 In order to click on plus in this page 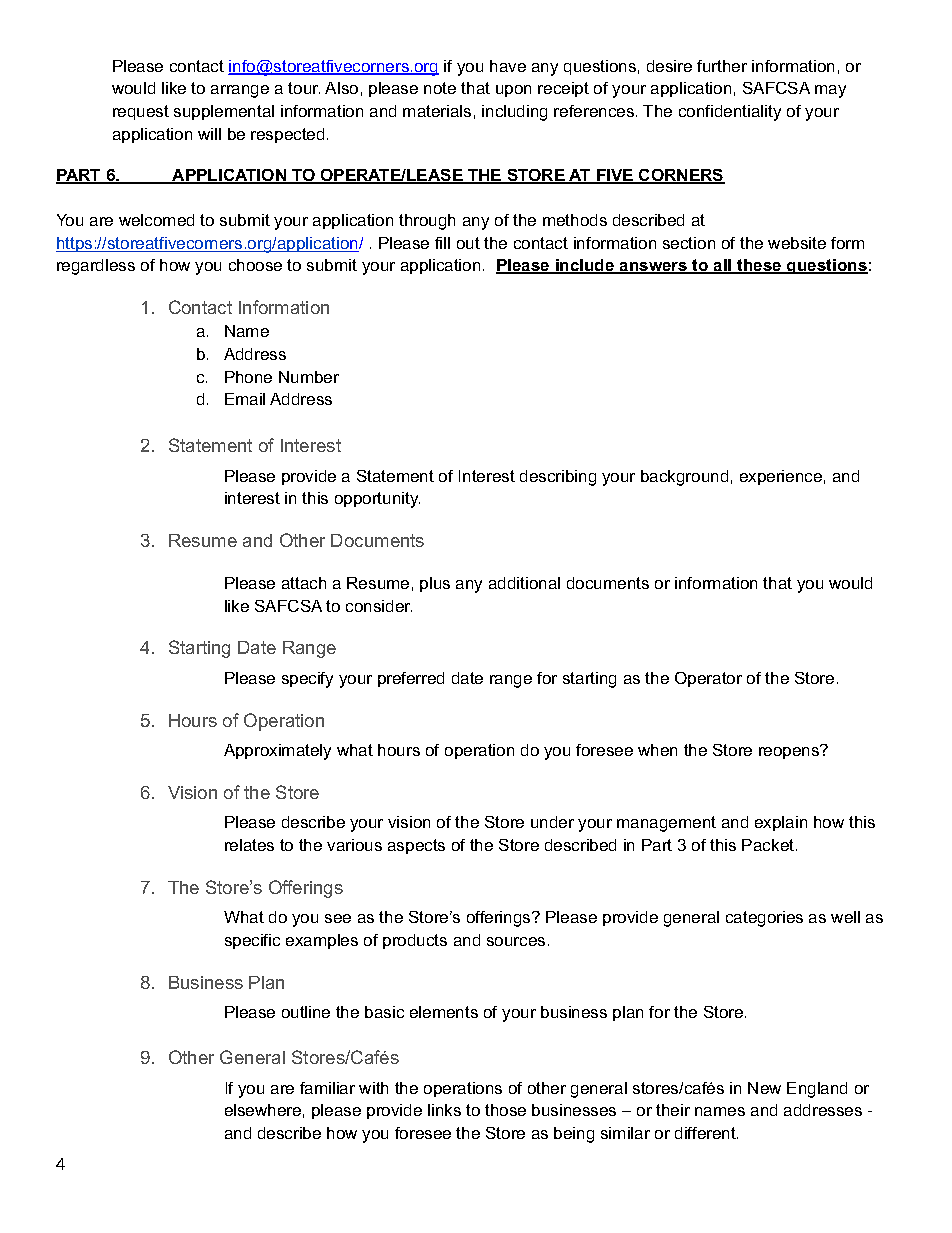, I will do `click(435, 584)`.
